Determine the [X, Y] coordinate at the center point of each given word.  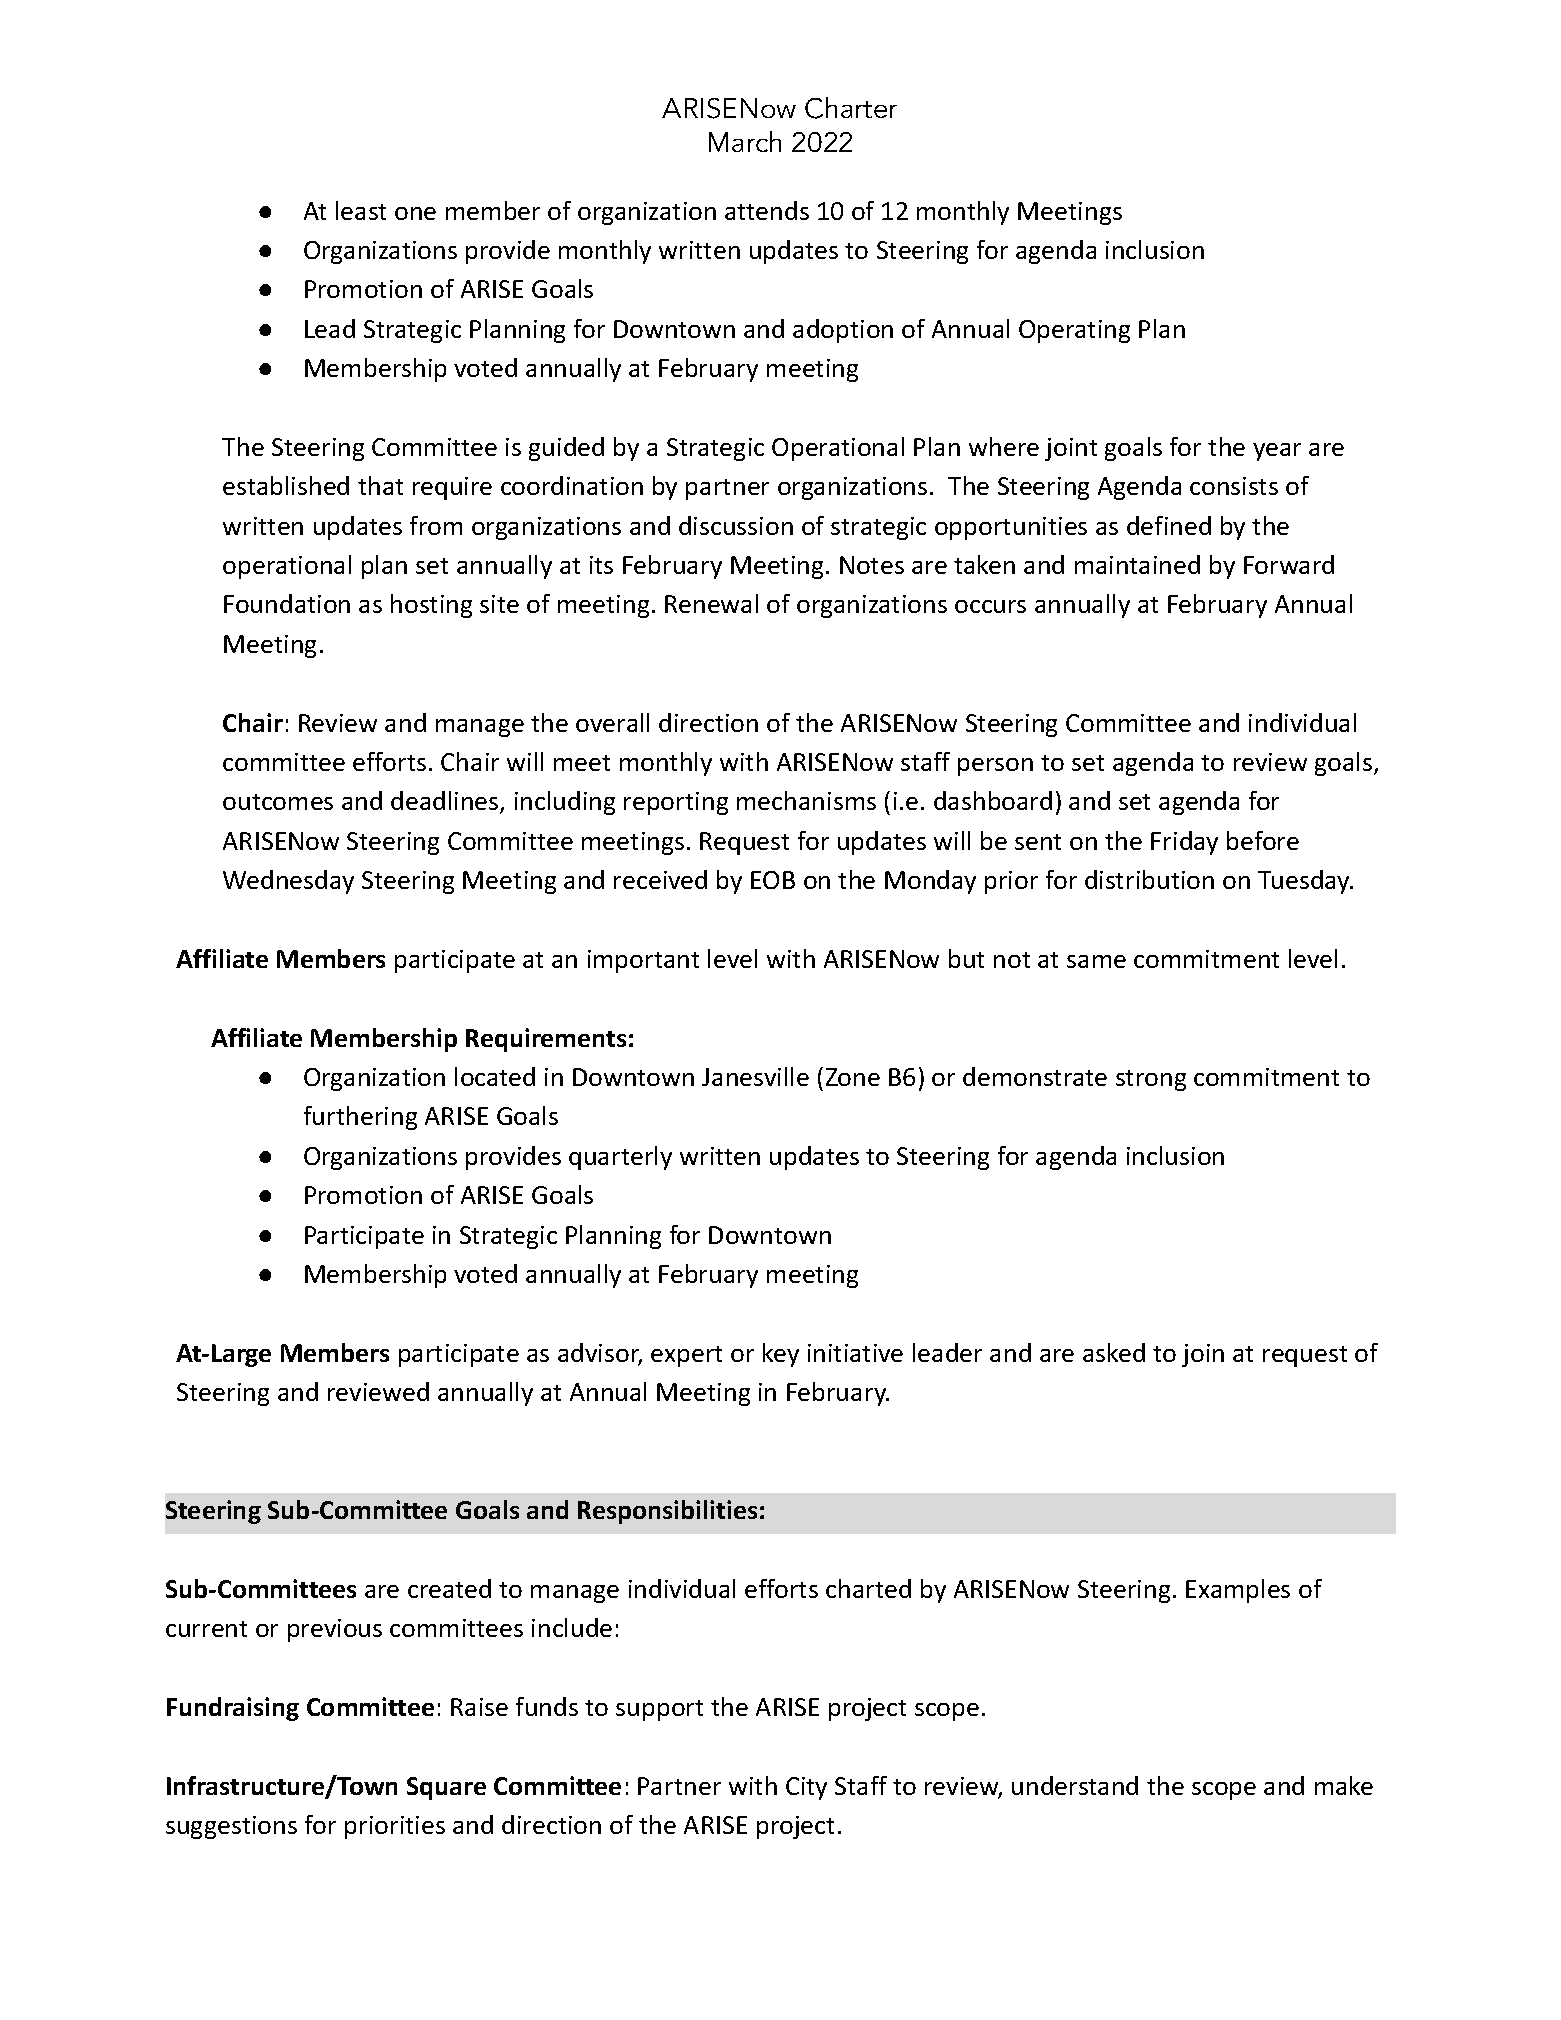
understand [1075, 1785]
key [781, 1355]
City [806, 1788]
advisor [600, 1354]
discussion [736, 525]
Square [446, 1788]
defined [1169, 525]
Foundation [287, 603]
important [643, 961]
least [361, 210]
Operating [1074, 331]
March [745, 141]
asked [1114, 1352]
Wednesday [288, 882]
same [1096, 961]
